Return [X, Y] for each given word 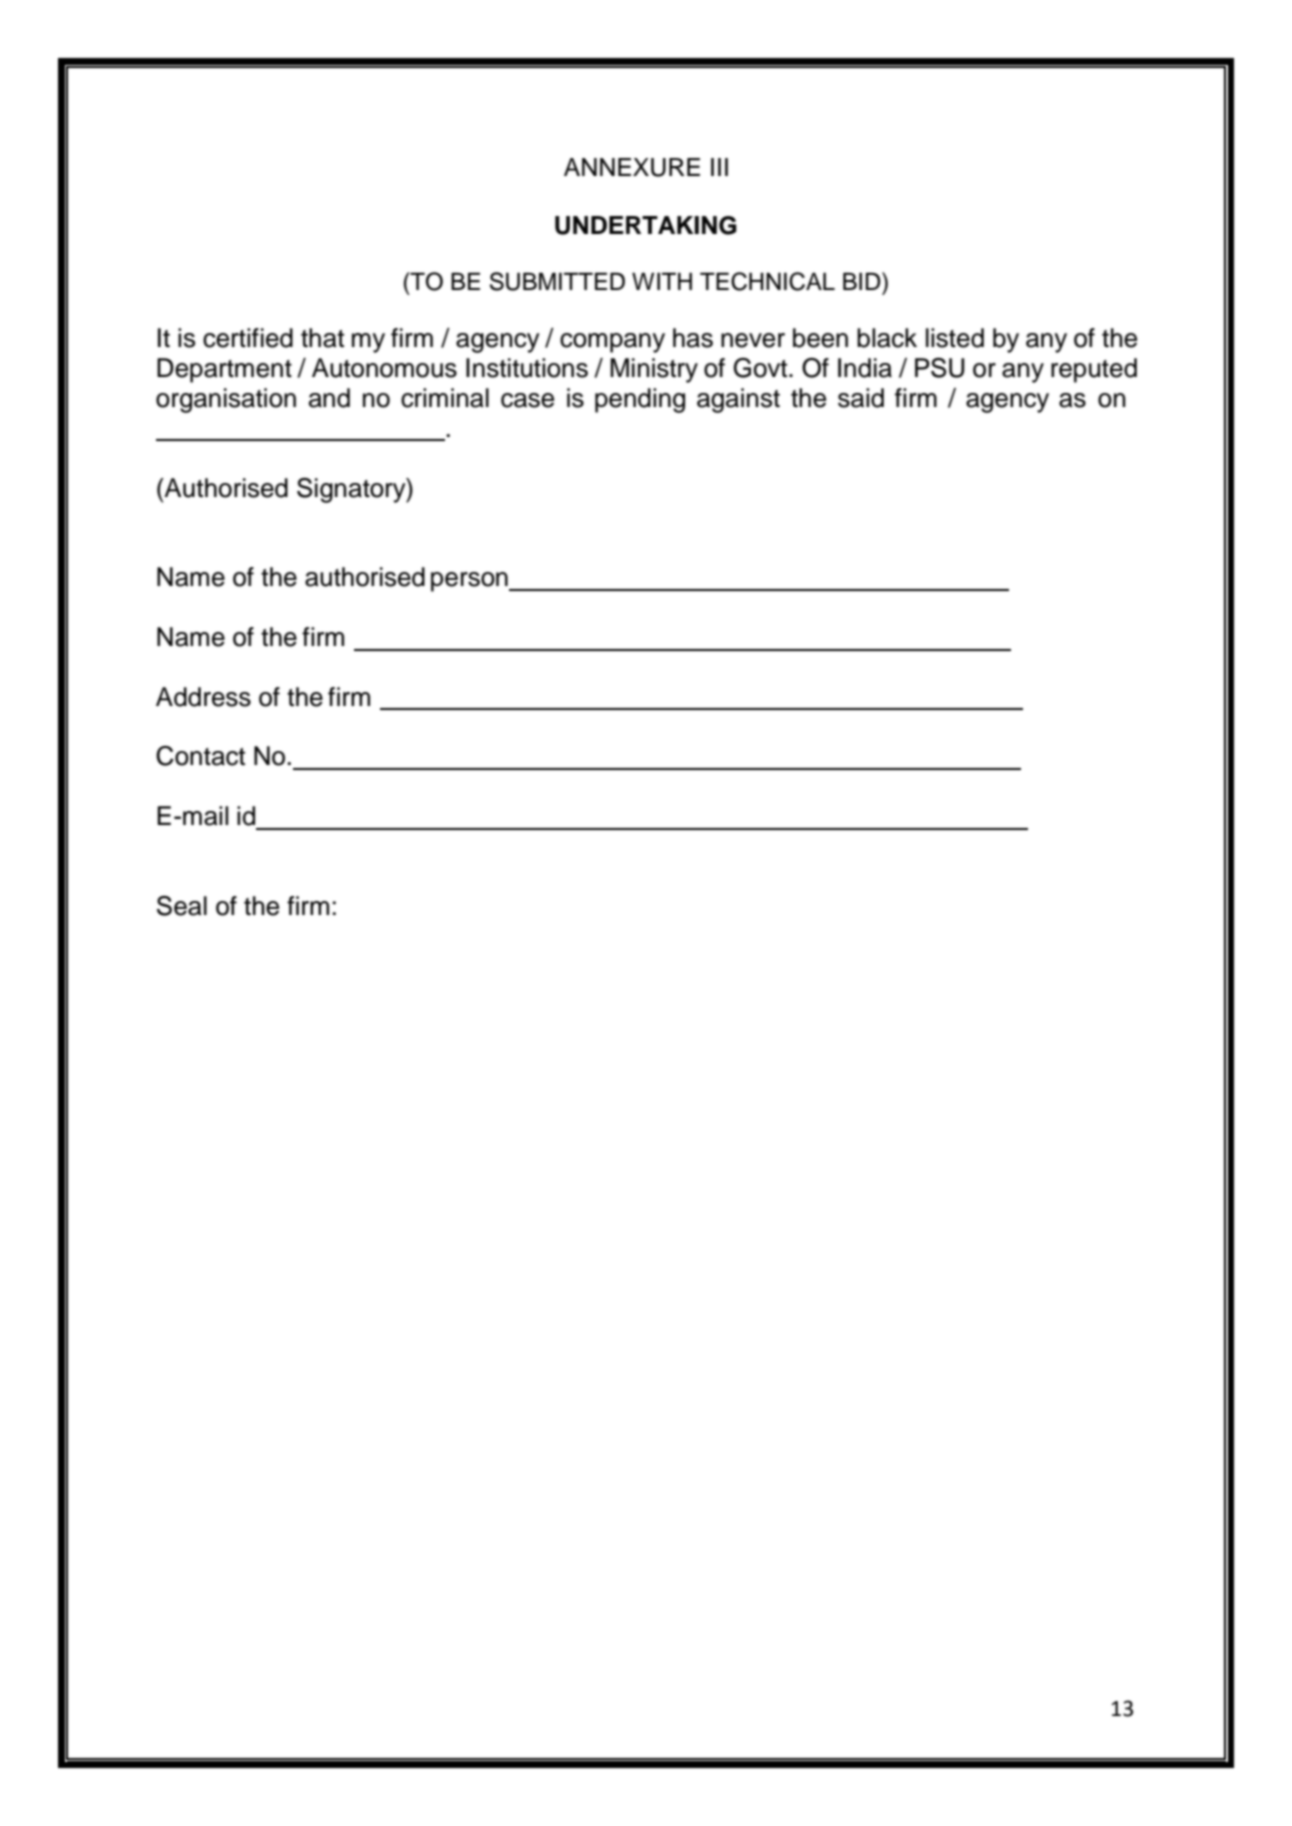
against [738, 400]
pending [640, 400]
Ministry [654, 370]
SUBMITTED [557, 281]
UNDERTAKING [646, 225]
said [861, 398]
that [322, 338]
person [470, 582]
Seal [182, 906]
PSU [939, 368]
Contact [200, 756]
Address [203, 697]
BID [863, 281]
